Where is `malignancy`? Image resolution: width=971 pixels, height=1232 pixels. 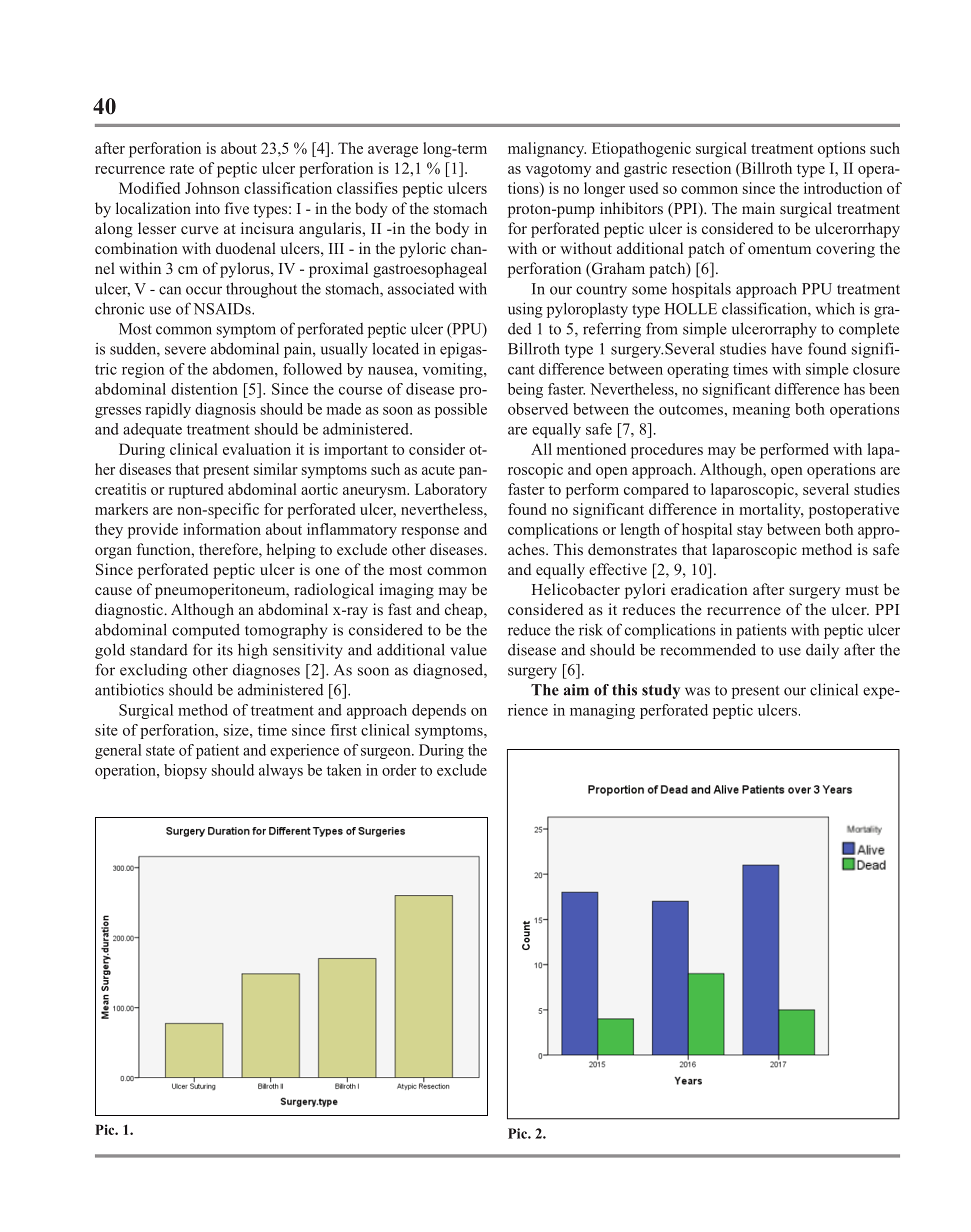
malignancy is located at coordinates (547, 150).
